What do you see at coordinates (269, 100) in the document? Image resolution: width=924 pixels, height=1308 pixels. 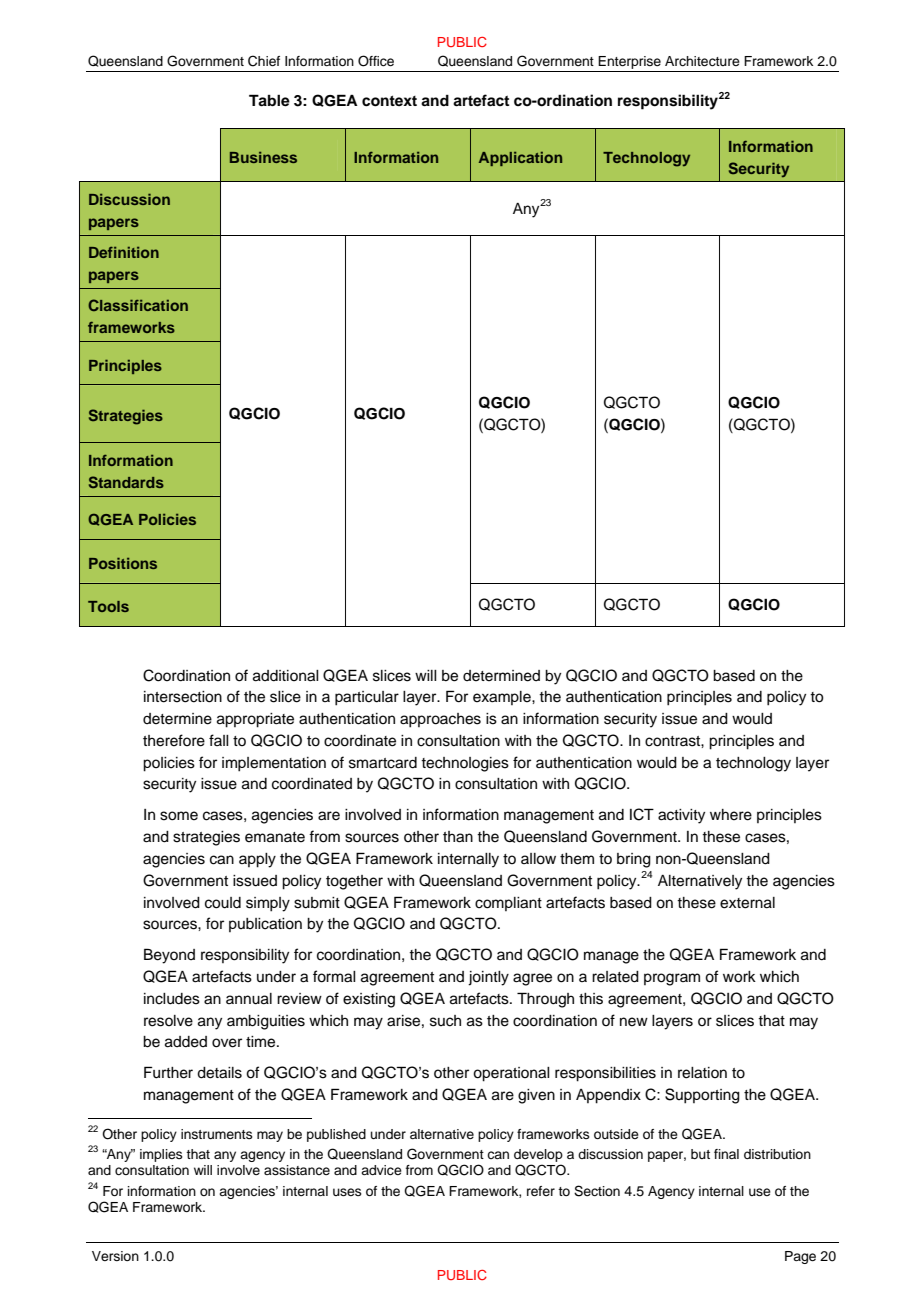 I see `Table` at bounding box center [269, 100].
